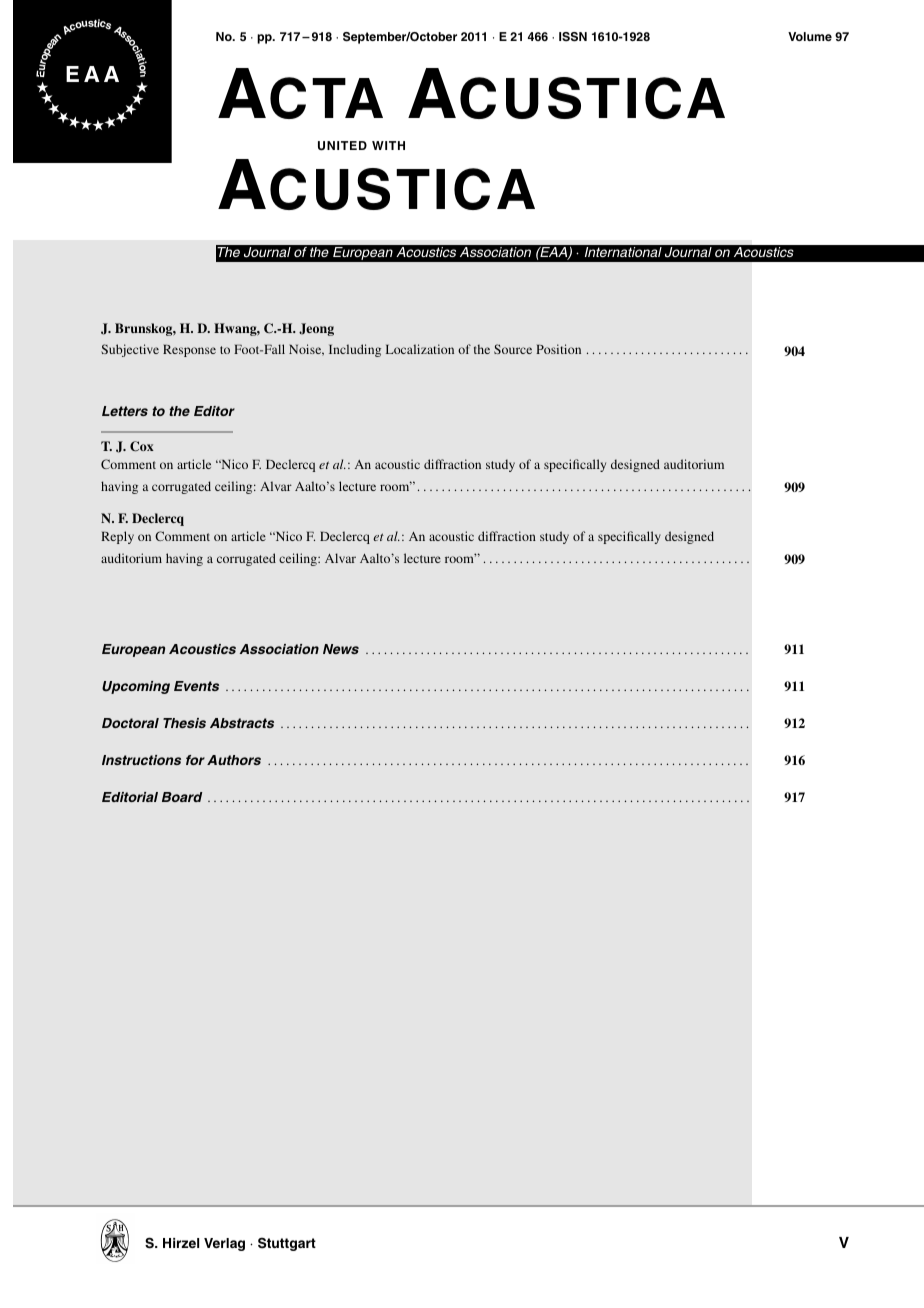 This screenshot has width=924, height=1308. What do you see at coordinates (810, 36) in the screenshot?
I see `Volume` at bounding box center [810, 36].
